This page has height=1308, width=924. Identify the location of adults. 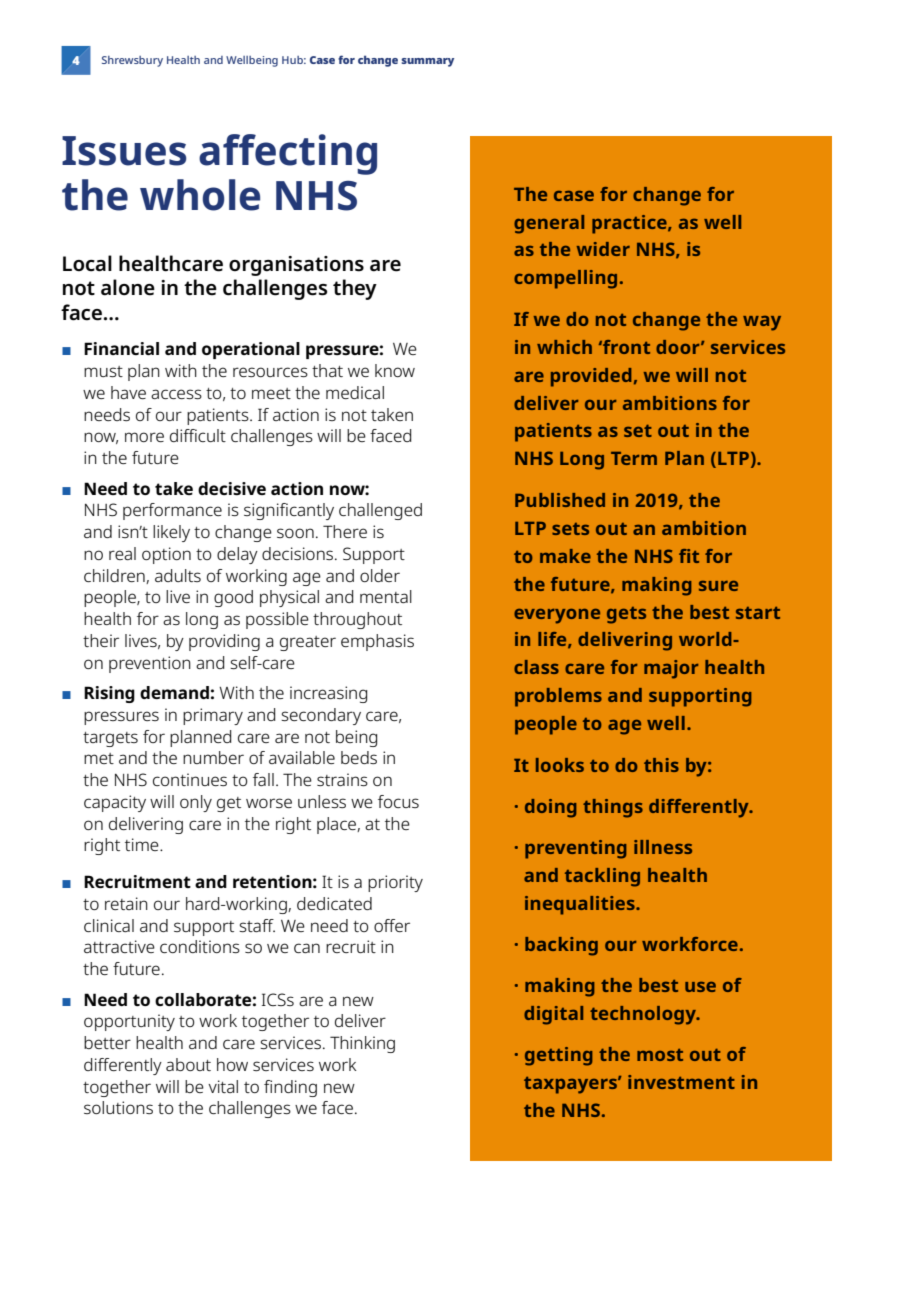
(178, 575).
